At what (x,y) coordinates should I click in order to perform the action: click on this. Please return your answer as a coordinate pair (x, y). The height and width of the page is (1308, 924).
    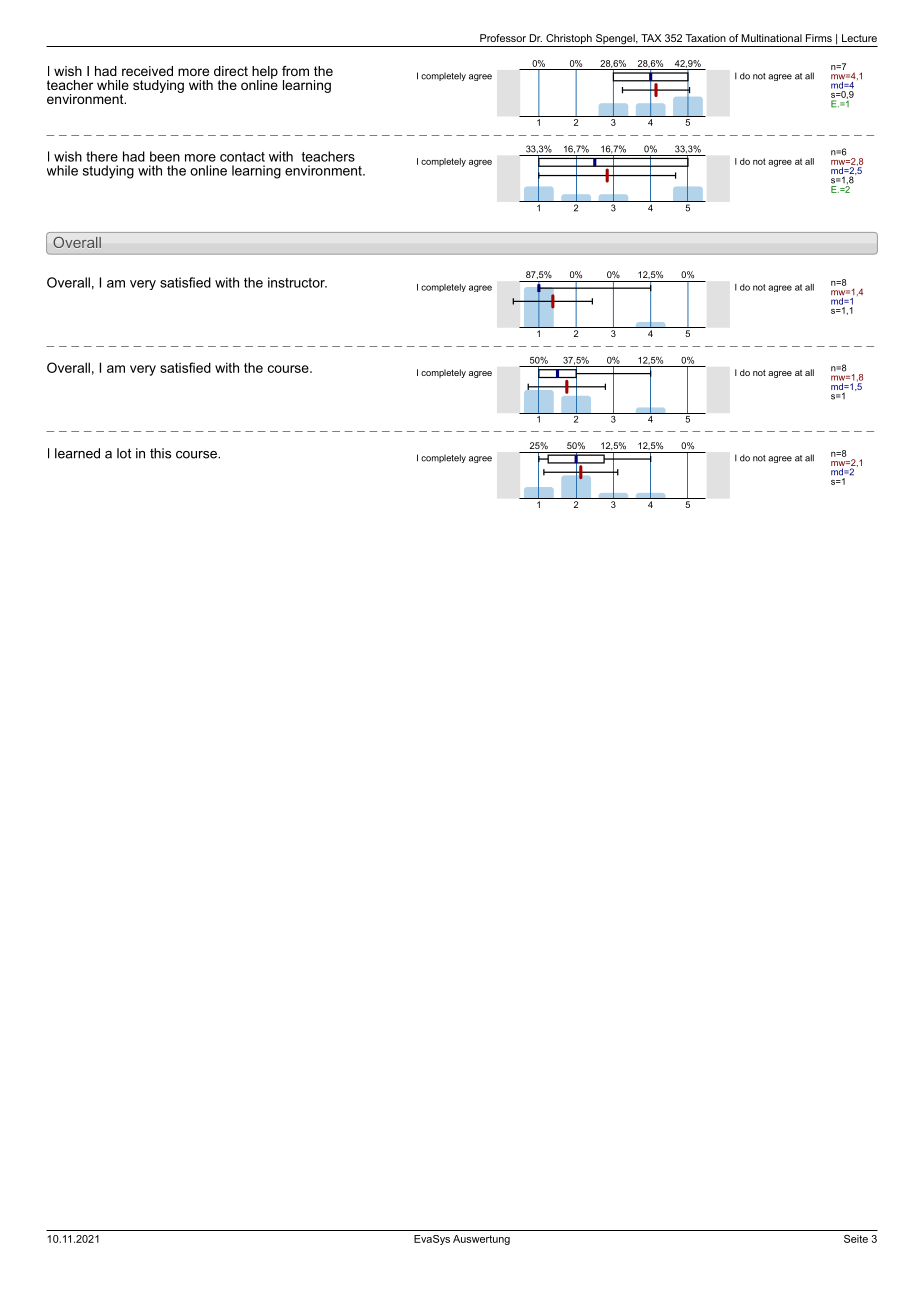
    Looking at the image, I should click on (160, 453).
